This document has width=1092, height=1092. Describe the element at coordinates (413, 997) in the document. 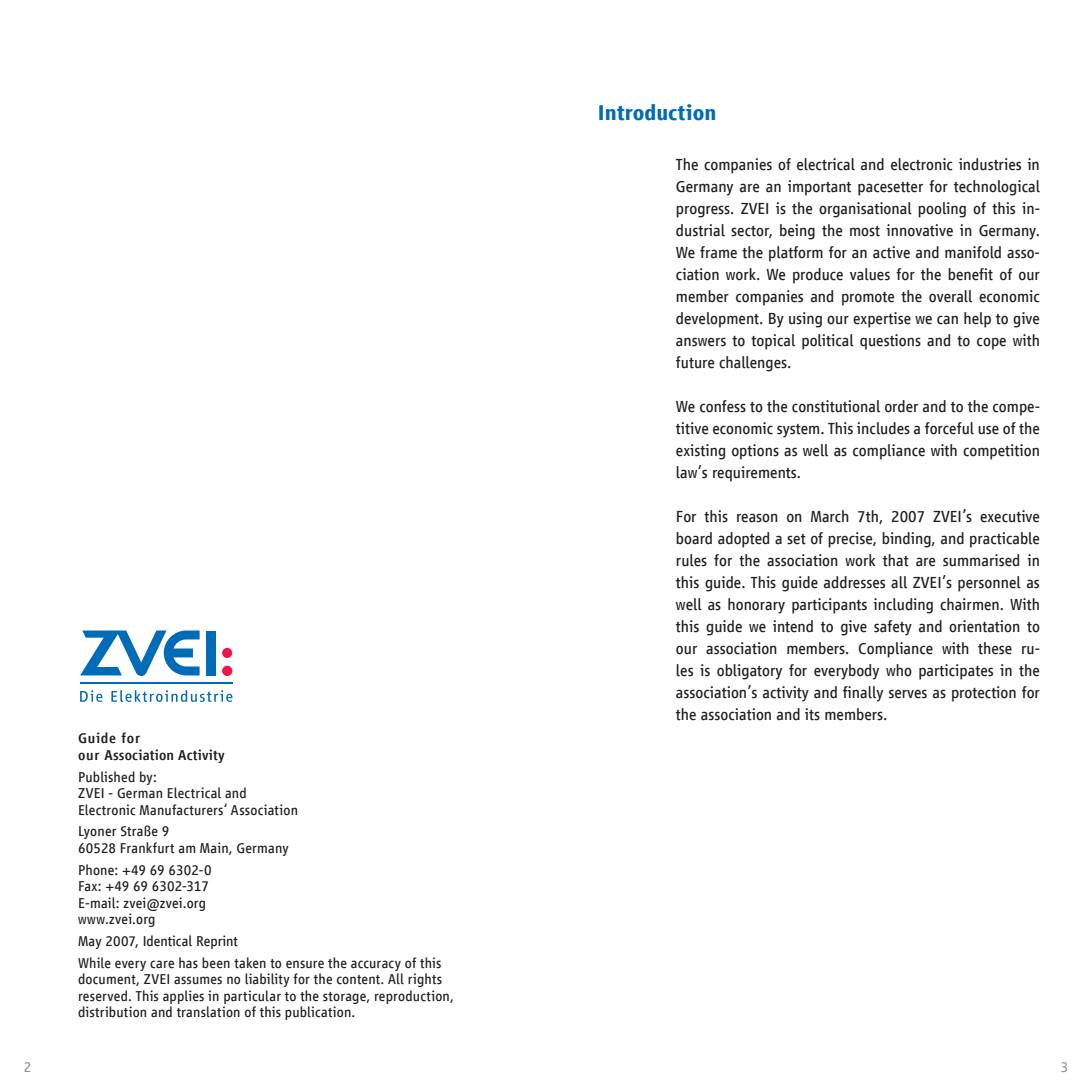

I see `reproduction` at that location.
